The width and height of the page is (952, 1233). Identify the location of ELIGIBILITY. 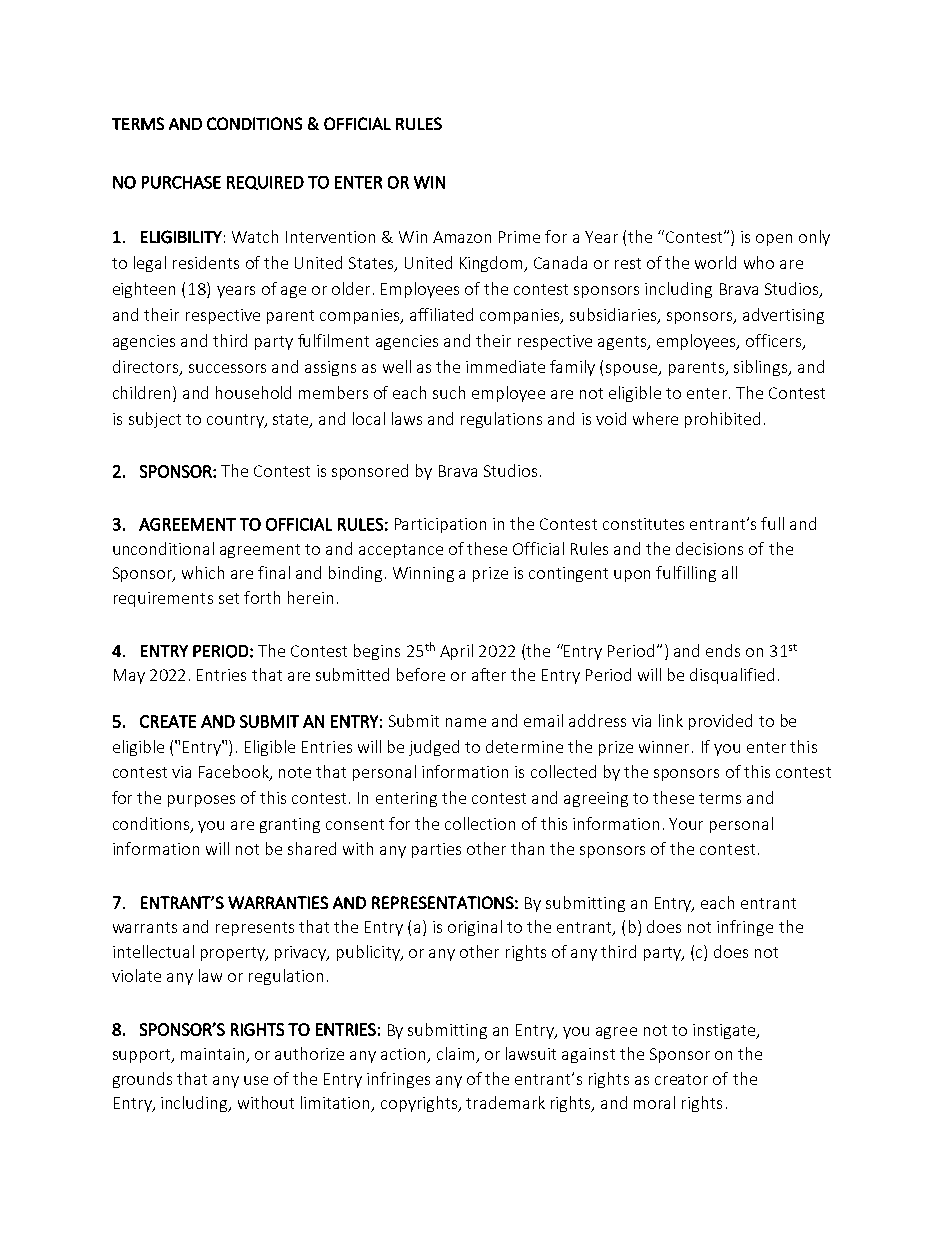
(181, 237).
